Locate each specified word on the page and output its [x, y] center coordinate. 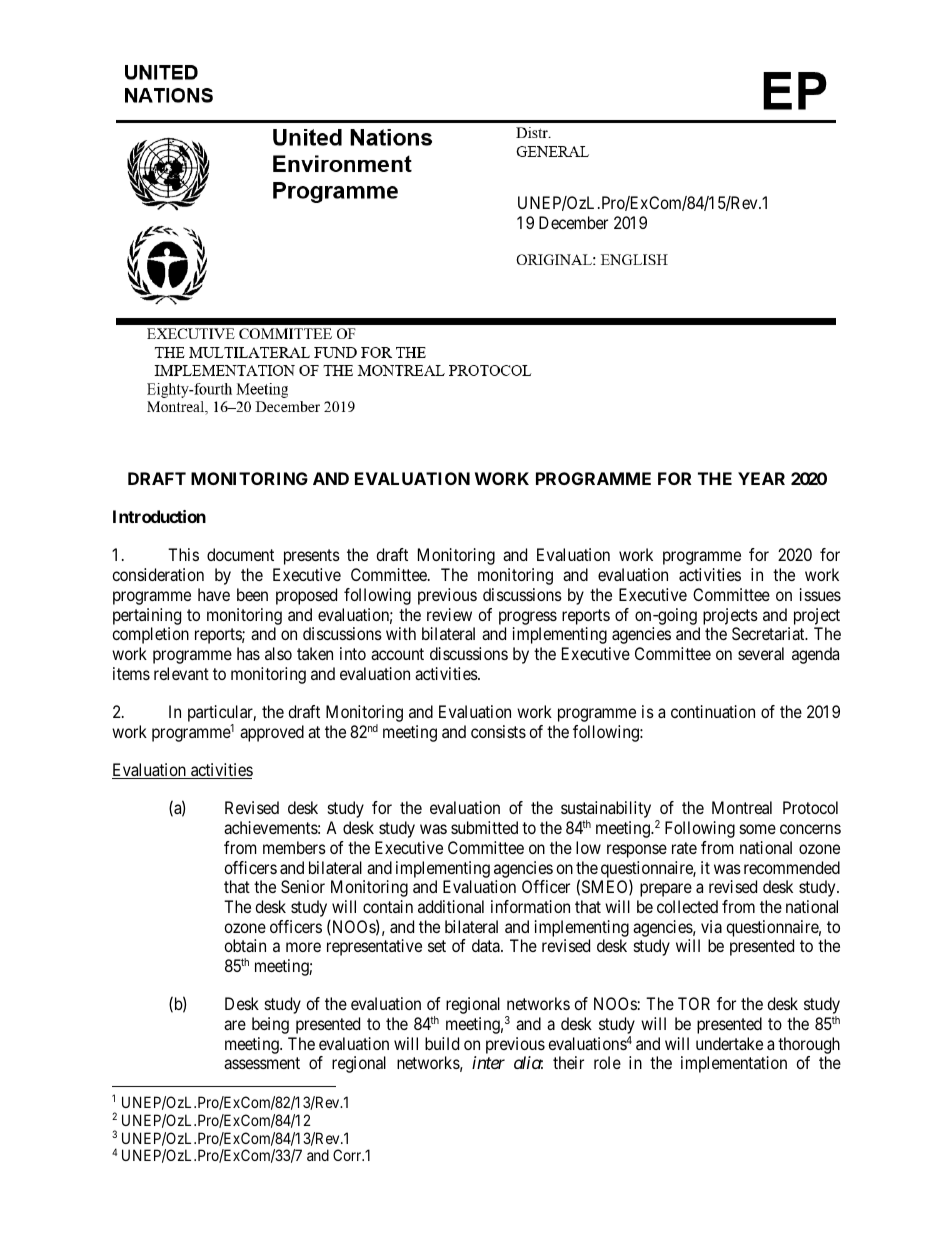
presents [312, 557]
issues [820, 594]
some [758, 829]
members [294, 847]
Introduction [159, 516]
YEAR [761, 478]
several [761, 653]
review [449, 614]
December [573, 222]
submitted [484, 827]
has [248, 653]
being [270, 1025]
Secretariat [769, 633]
